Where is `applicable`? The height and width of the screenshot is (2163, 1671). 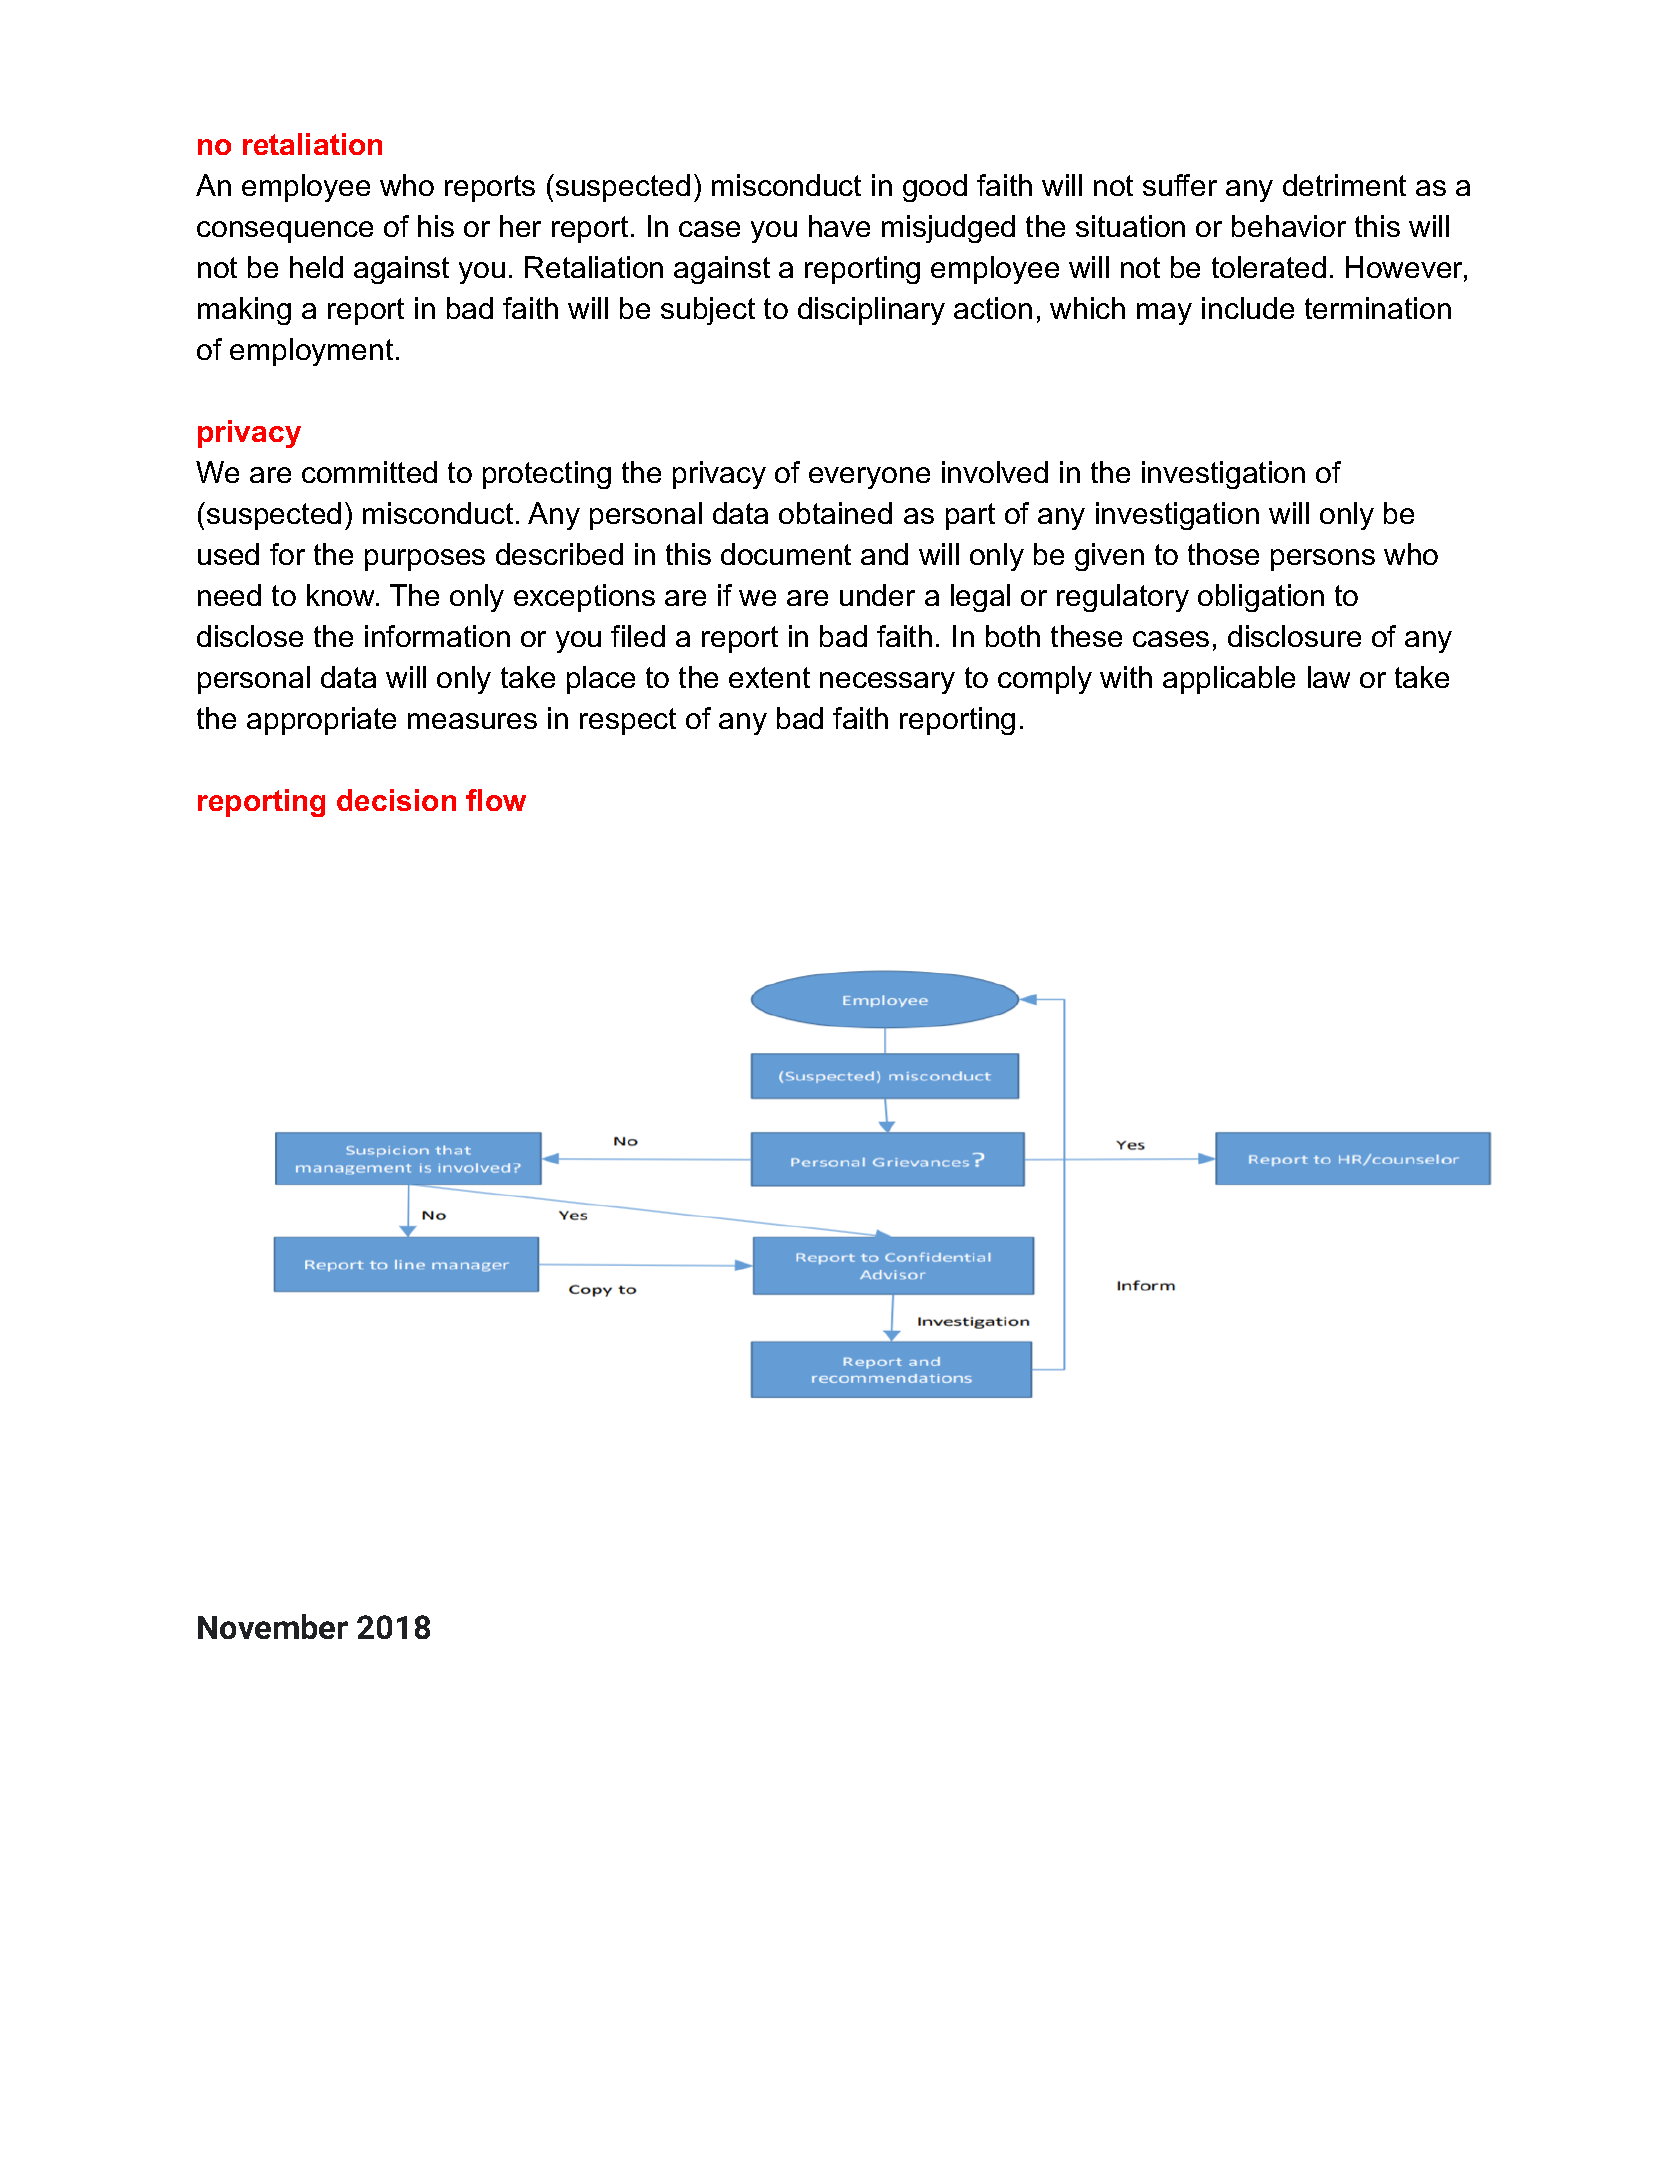 applicable is located at coordinates (1229, 680).
